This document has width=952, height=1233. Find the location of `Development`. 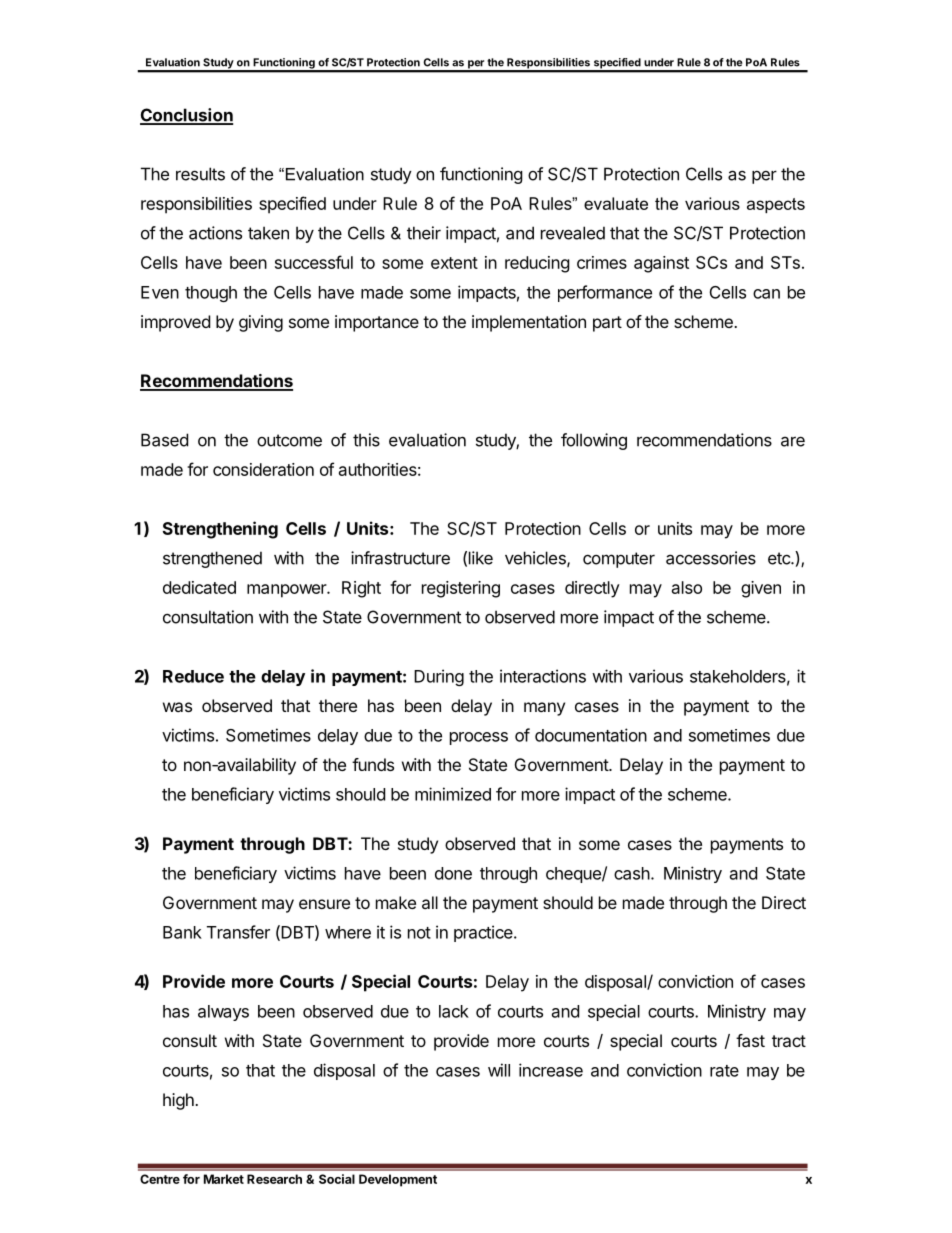

Development is located at coordinates (398, 1180).
